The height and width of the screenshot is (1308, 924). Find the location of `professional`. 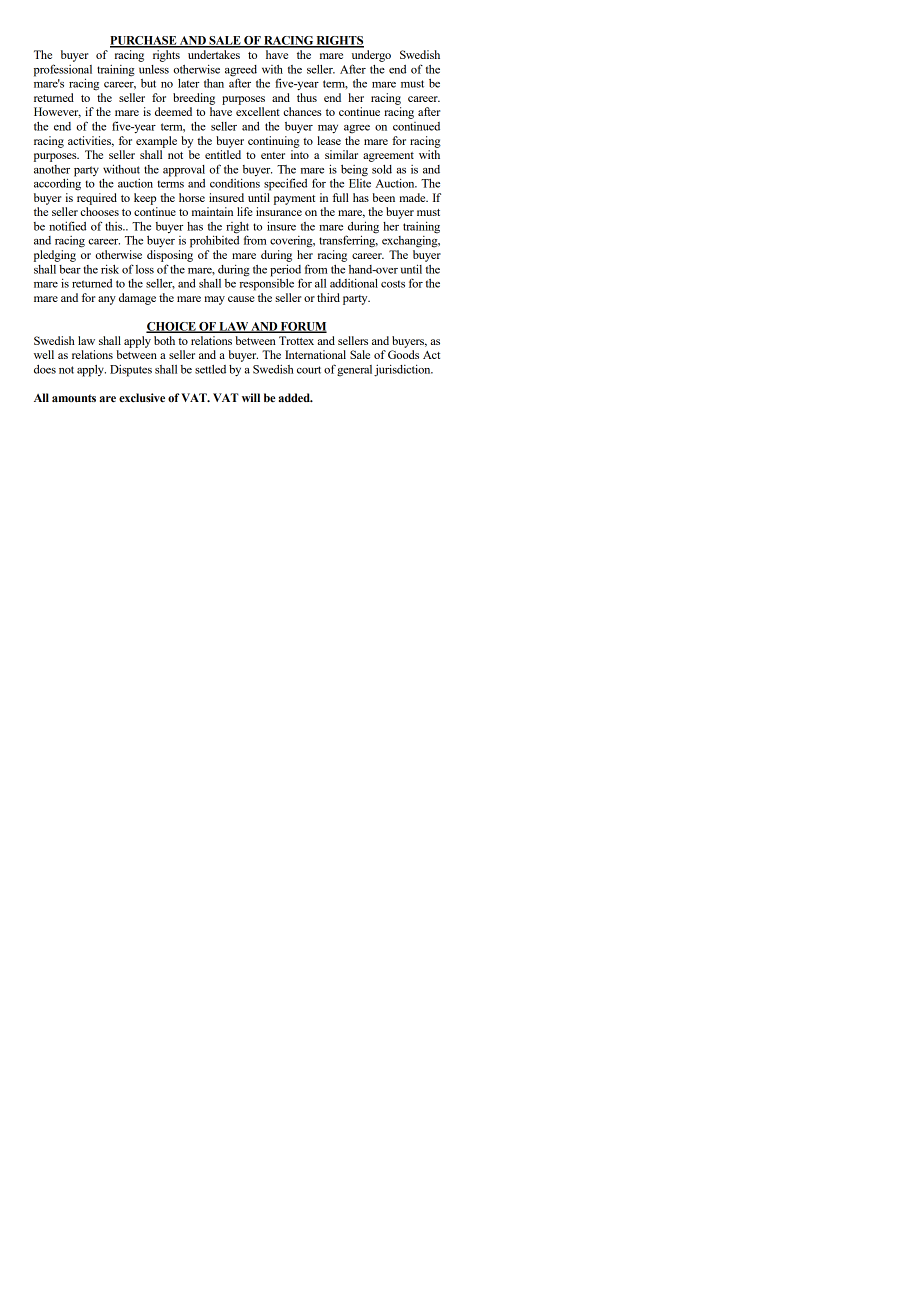

professional is located at coordinates (63, 70).
